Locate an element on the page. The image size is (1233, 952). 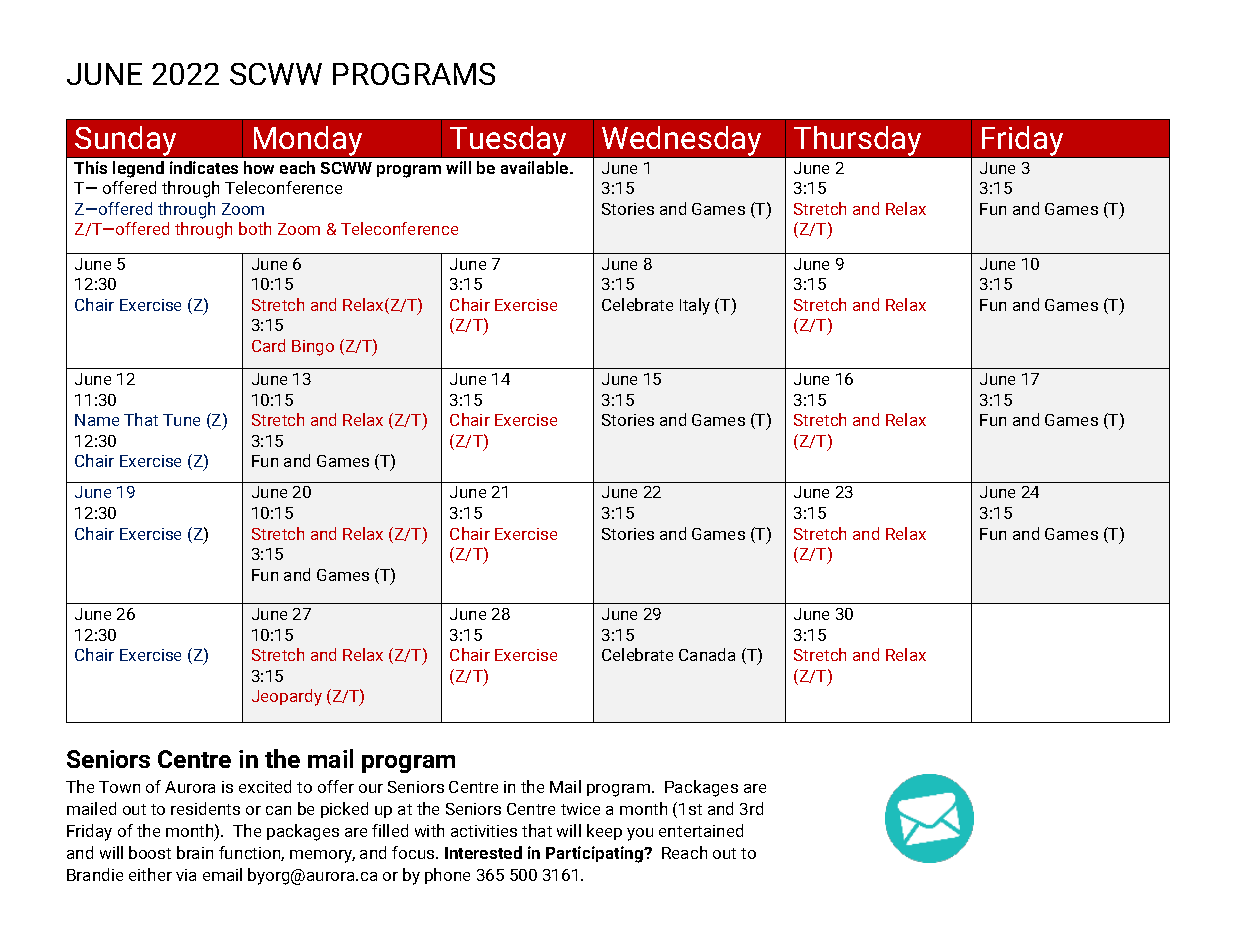
boost is located at coordinates (150, 852).
